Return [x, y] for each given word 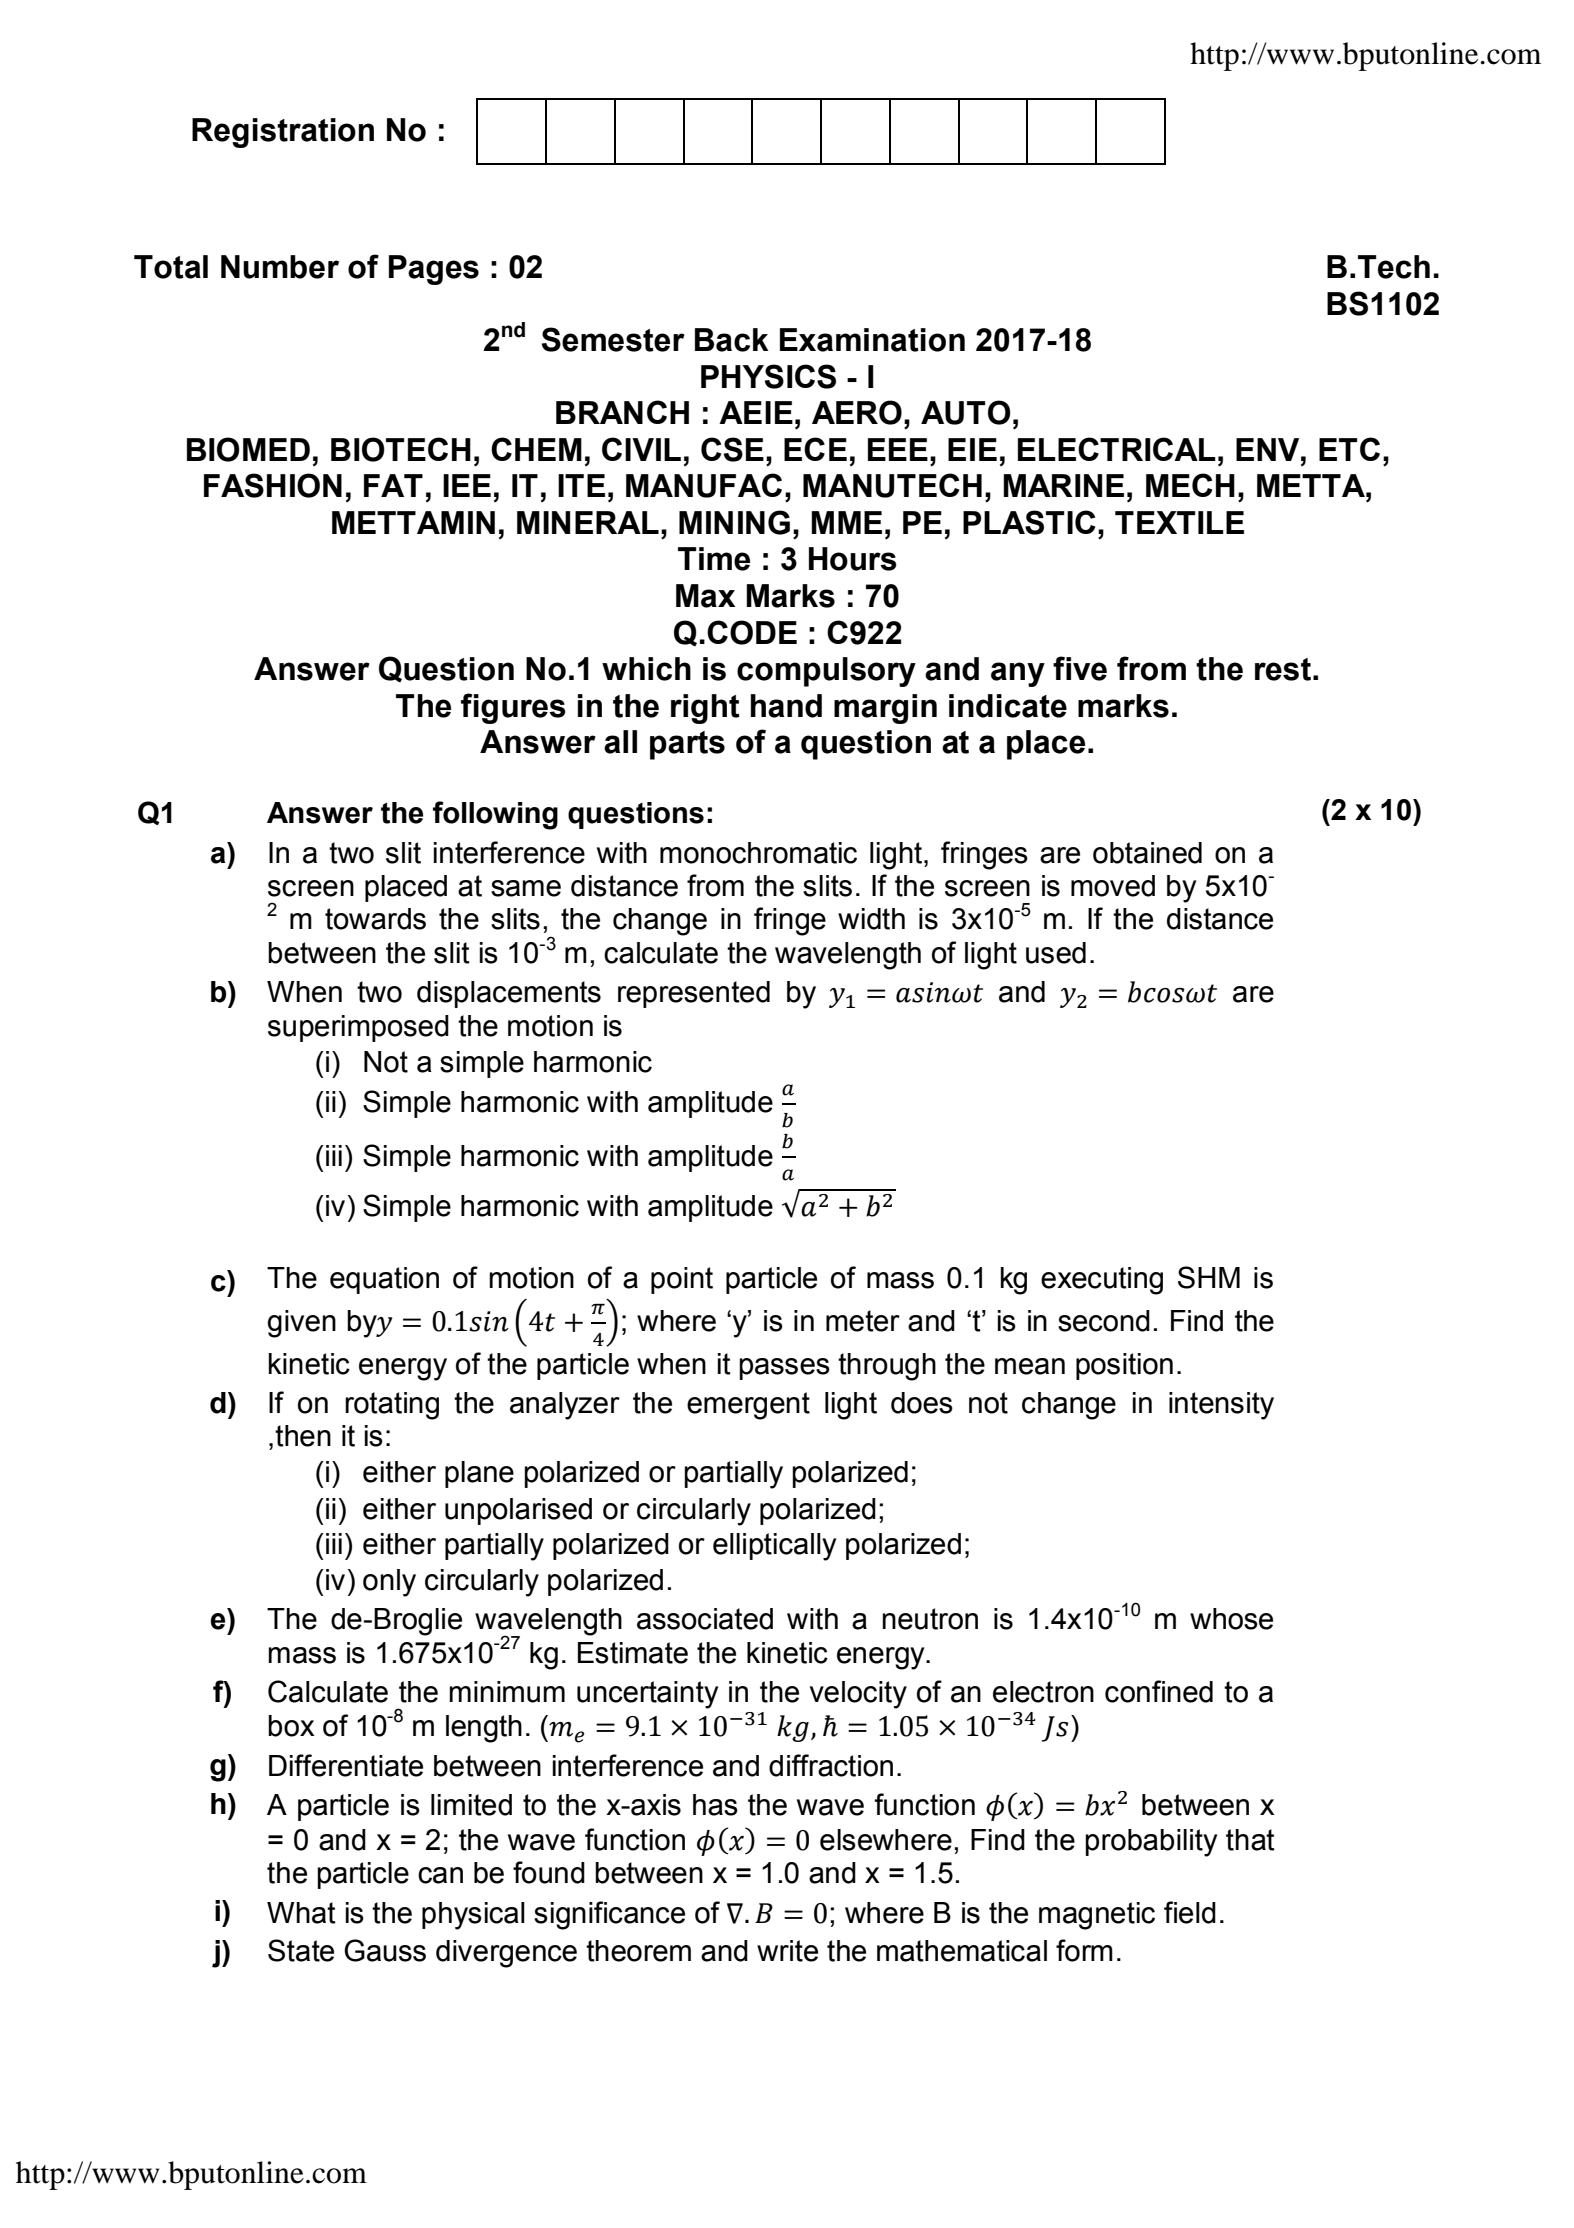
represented [694, 994]
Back [732, 340]
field [1190, 1912]
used [1056, 953]
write [787, 1951]
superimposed [358, 1028]
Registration [283, 133]
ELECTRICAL [1117, 449]
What [301, 1913]
